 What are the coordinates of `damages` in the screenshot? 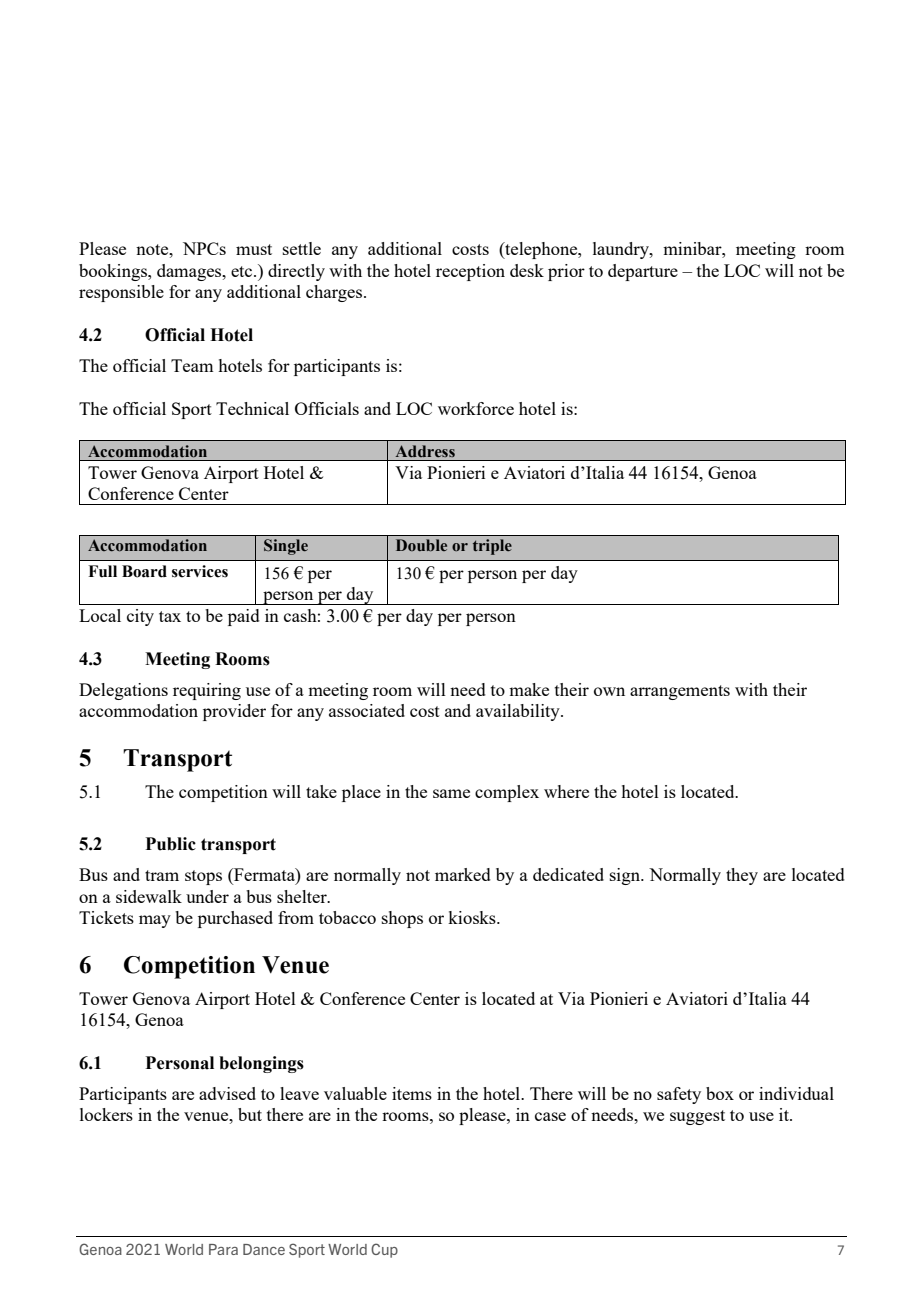 It's located at (190, 272).
